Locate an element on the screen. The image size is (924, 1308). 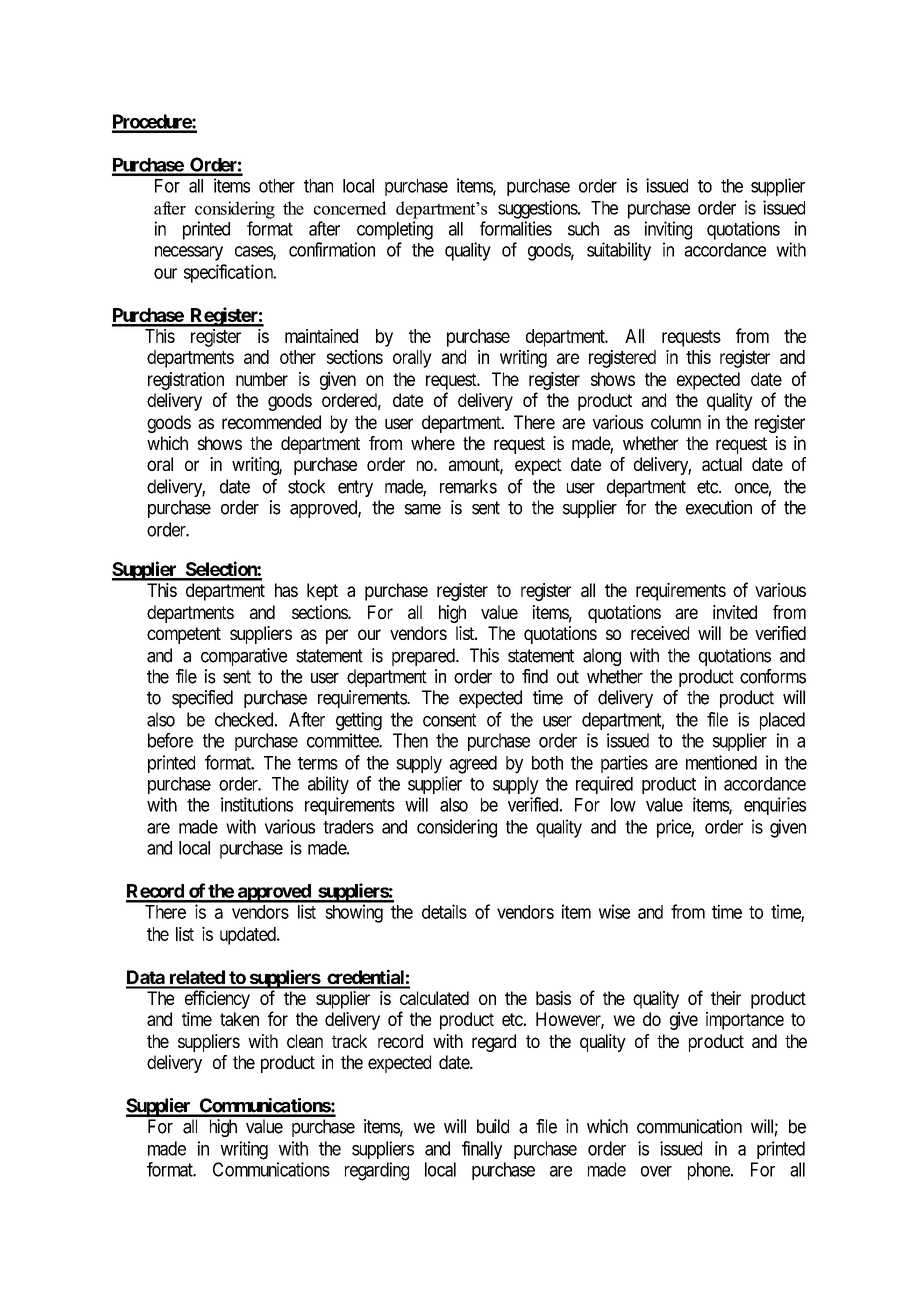
comparative is located at coordinates (244, 657).
